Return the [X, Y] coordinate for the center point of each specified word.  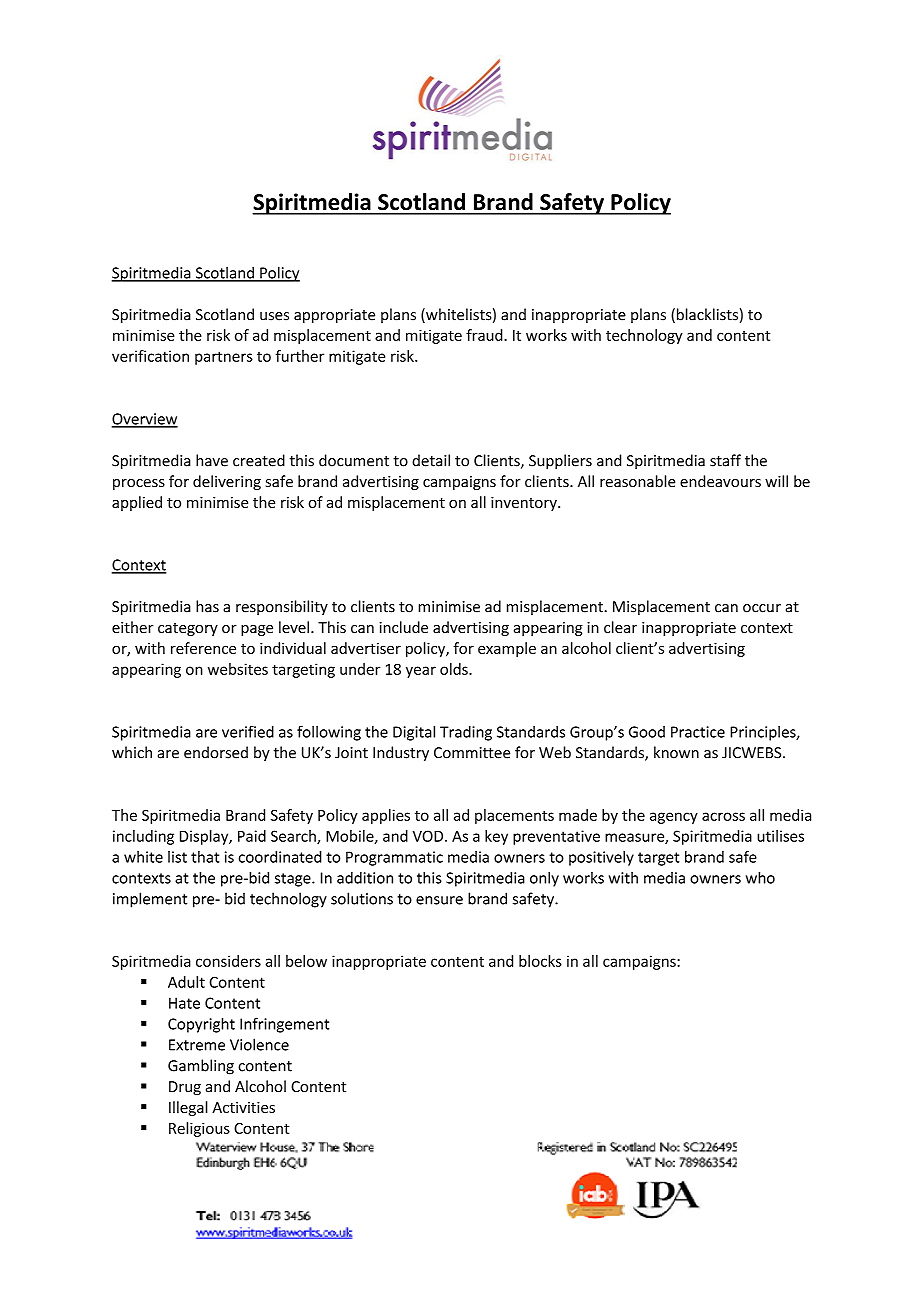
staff [725, 460]
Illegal [188, 1108]
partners [224, 358]
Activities [243, 1107]
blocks [540, 961]
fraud [485, 335]
